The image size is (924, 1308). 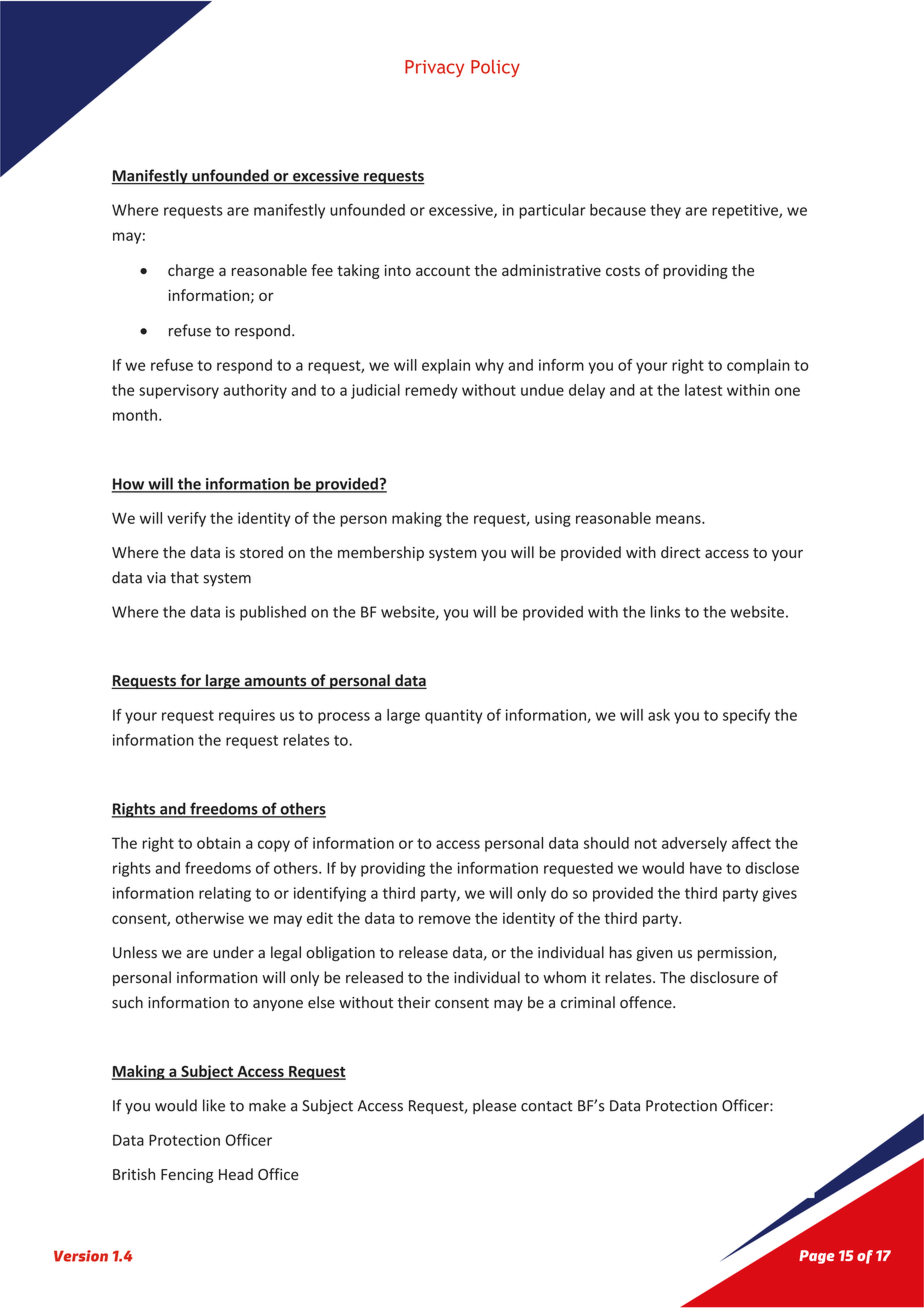 What do you see at coordinates (746, 211) in the document?
I see `repetitive` at bounding box center [746, 211].
